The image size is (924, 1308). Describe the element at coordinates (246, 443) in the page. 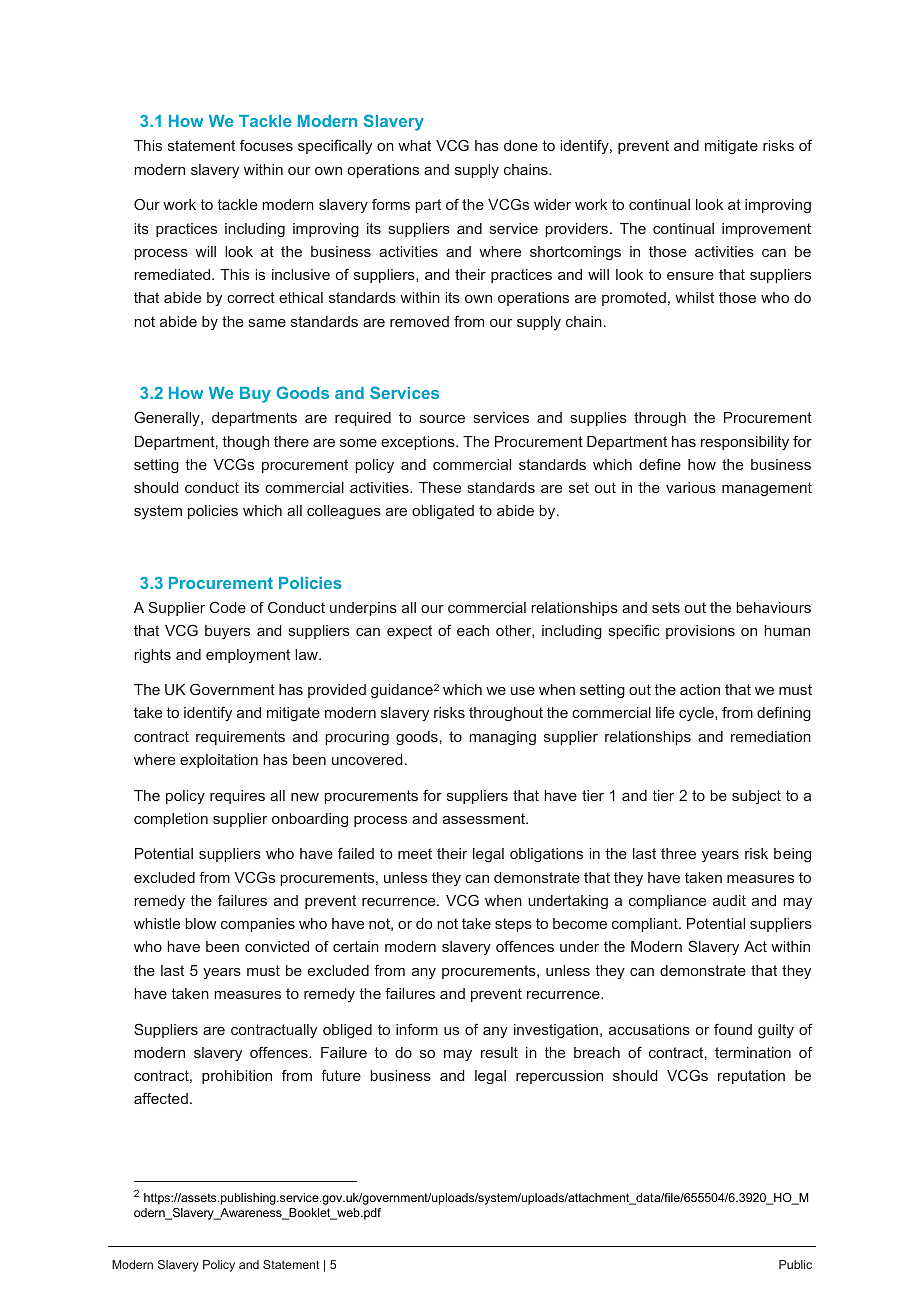

I see `though` at that location.
